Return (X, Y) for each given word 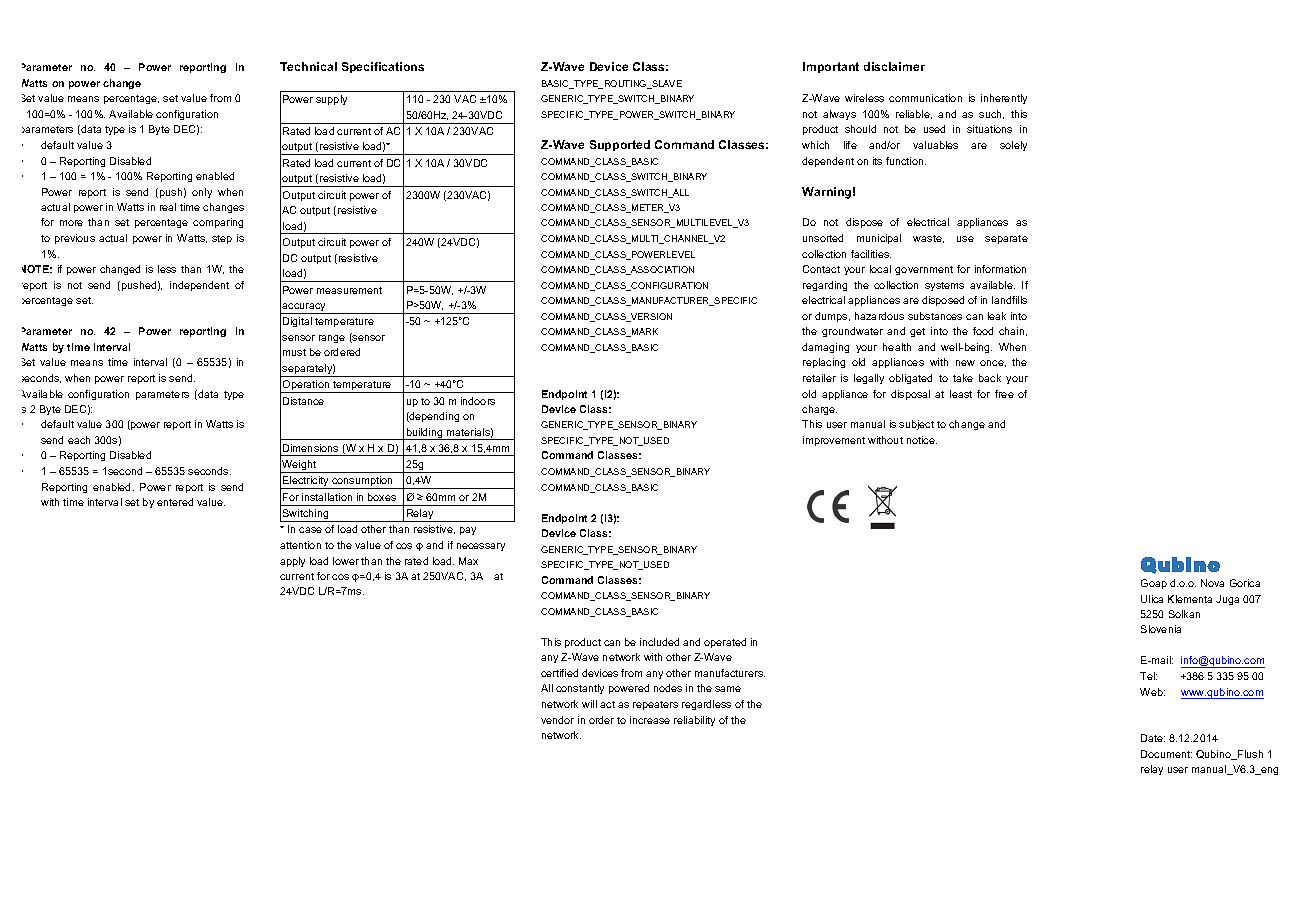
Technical (308, 66)
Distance (303, 401)
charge (819, 410)
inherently (1004, 99)
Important (831, 67)
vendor (557, 720)
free (1004, 394)
